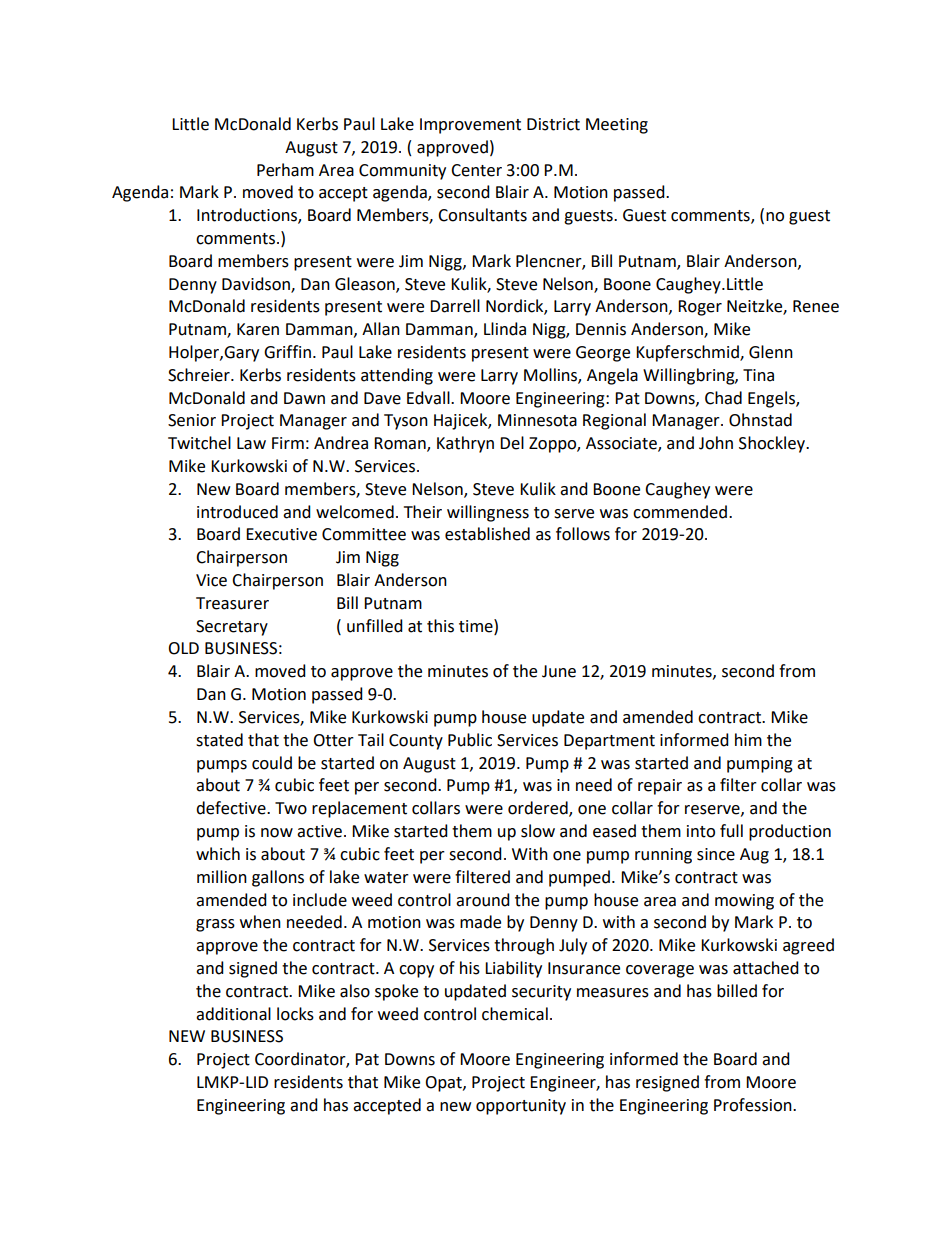  I want to click on now, so click(277, 833).
